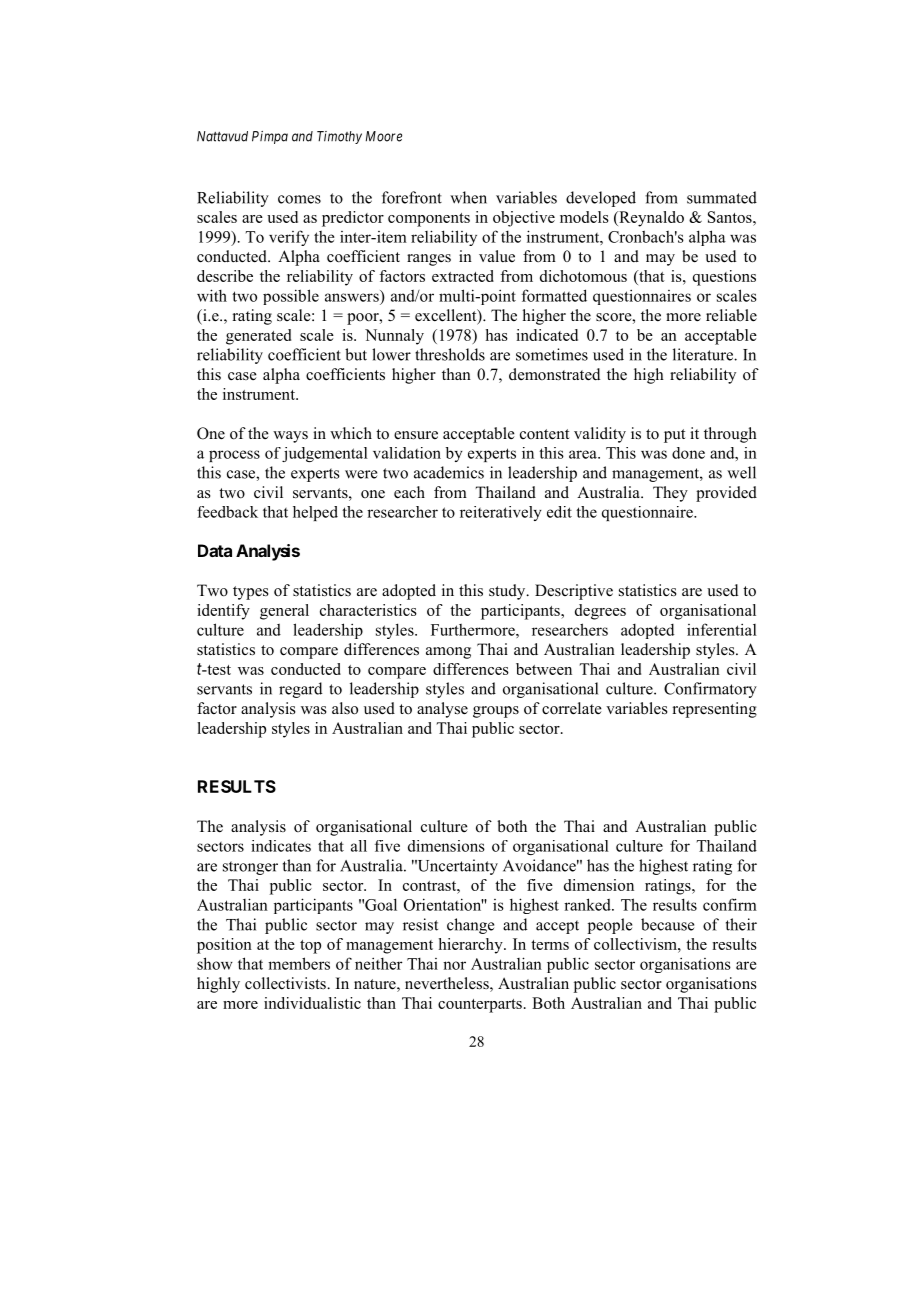 This document has height=1308, width=924. Describe the element at coordinates (674, 436) in the document. I see `put` at that location.
